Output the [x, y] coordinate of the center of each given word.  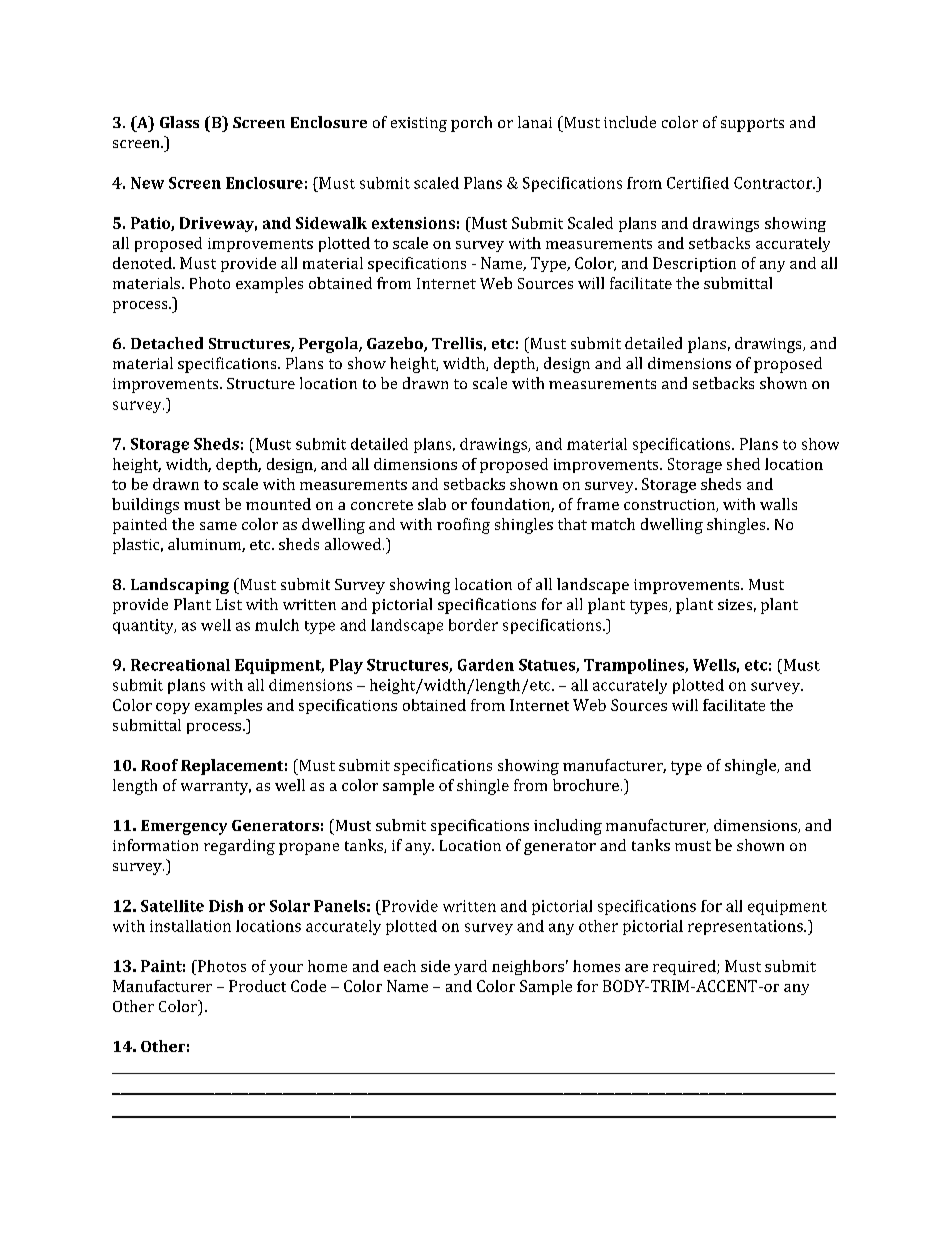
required [685, 967]
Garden [486, 665]
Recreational [180, 665]
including [568, 827]
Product [257, 986]
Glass [179, 122]
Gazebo [396, 344]
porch [471, 124]
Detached [167, 343]
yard [470, 967]
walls [778, 504]
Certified [698, 183]
